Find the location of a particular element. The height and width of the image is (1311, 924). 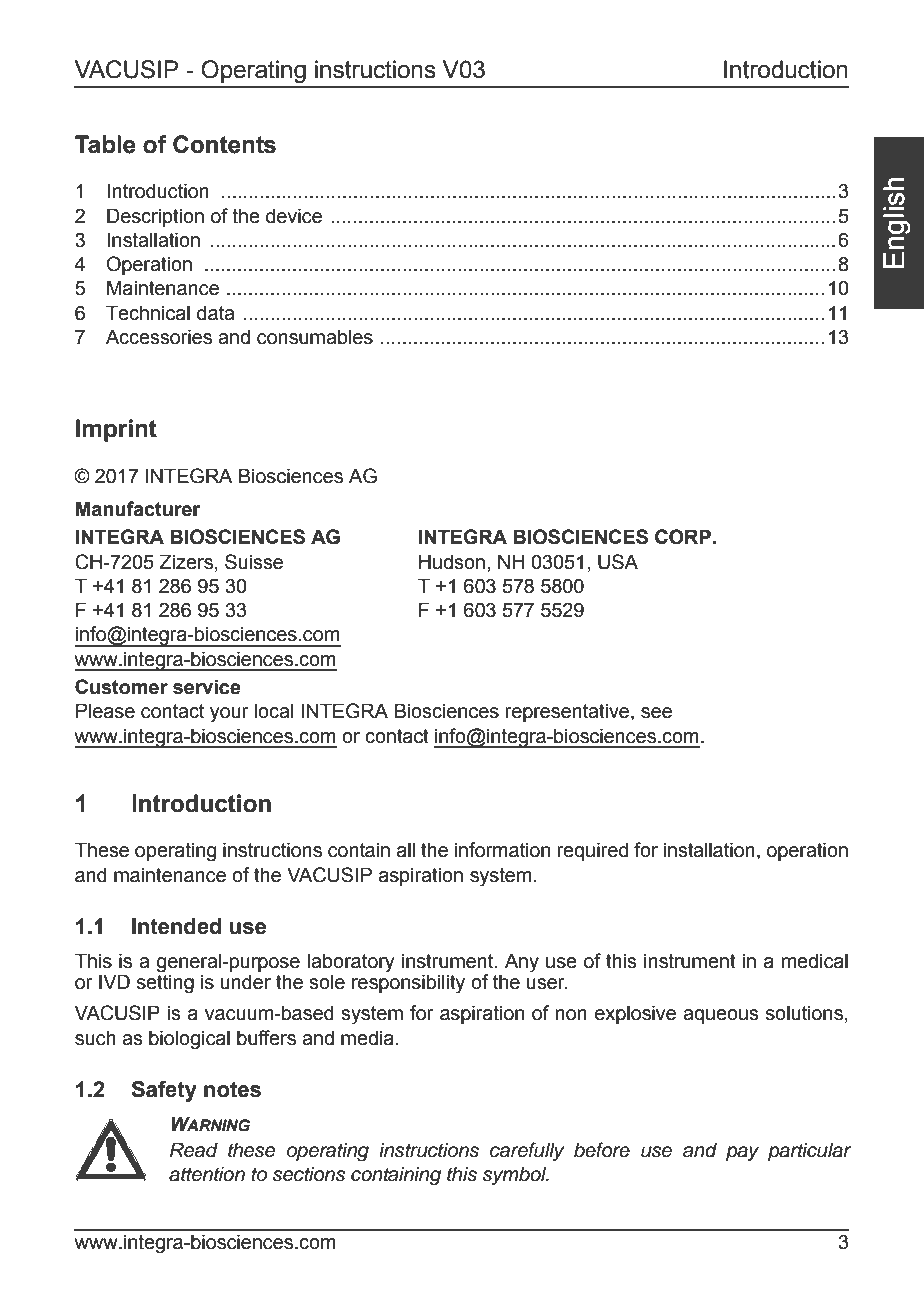

device is located at coordinates (294, 216).
